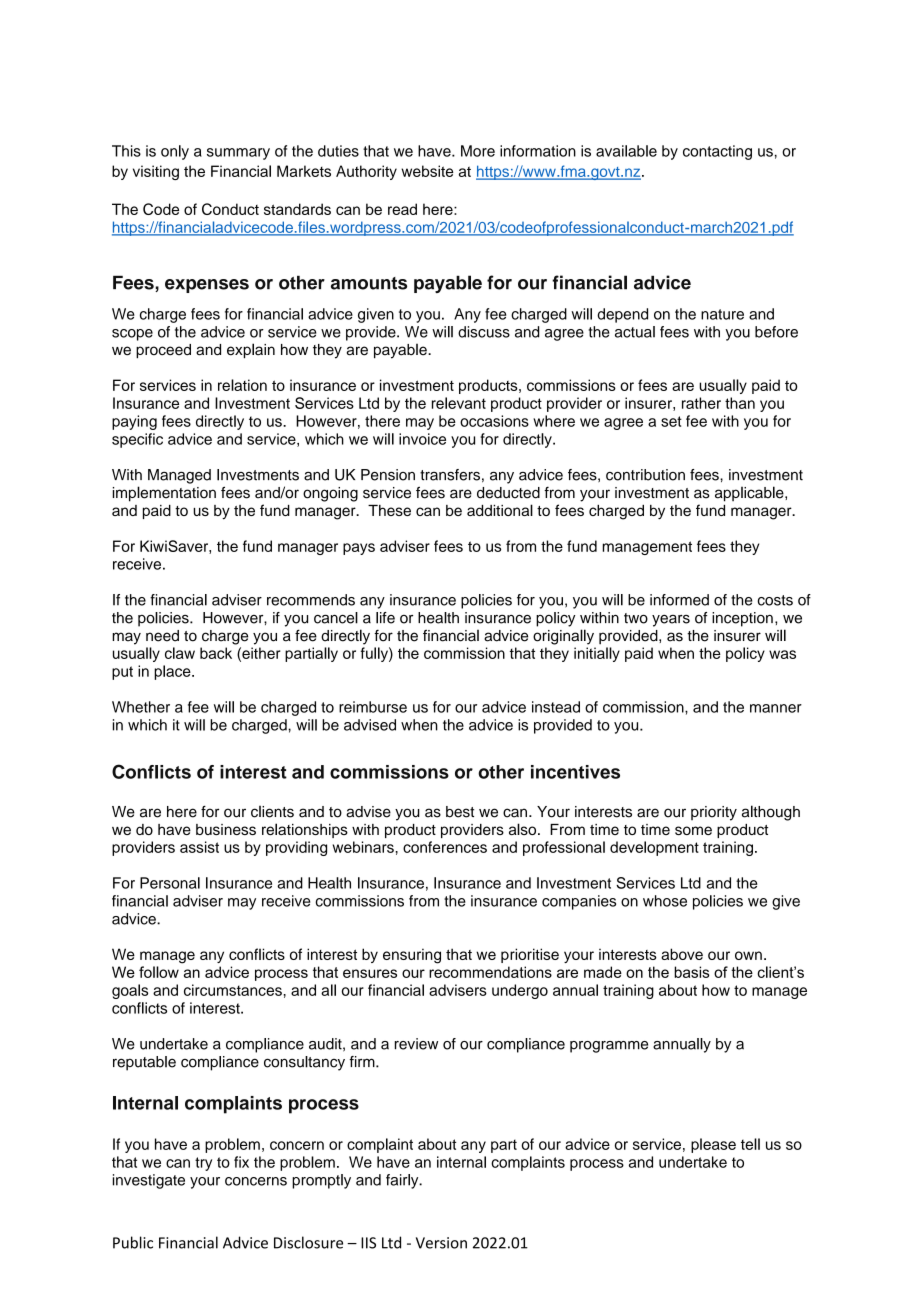 The image size is (924, 1308). Describe the element at coordinates (175, 152) in the document. I see `only` at that location.
